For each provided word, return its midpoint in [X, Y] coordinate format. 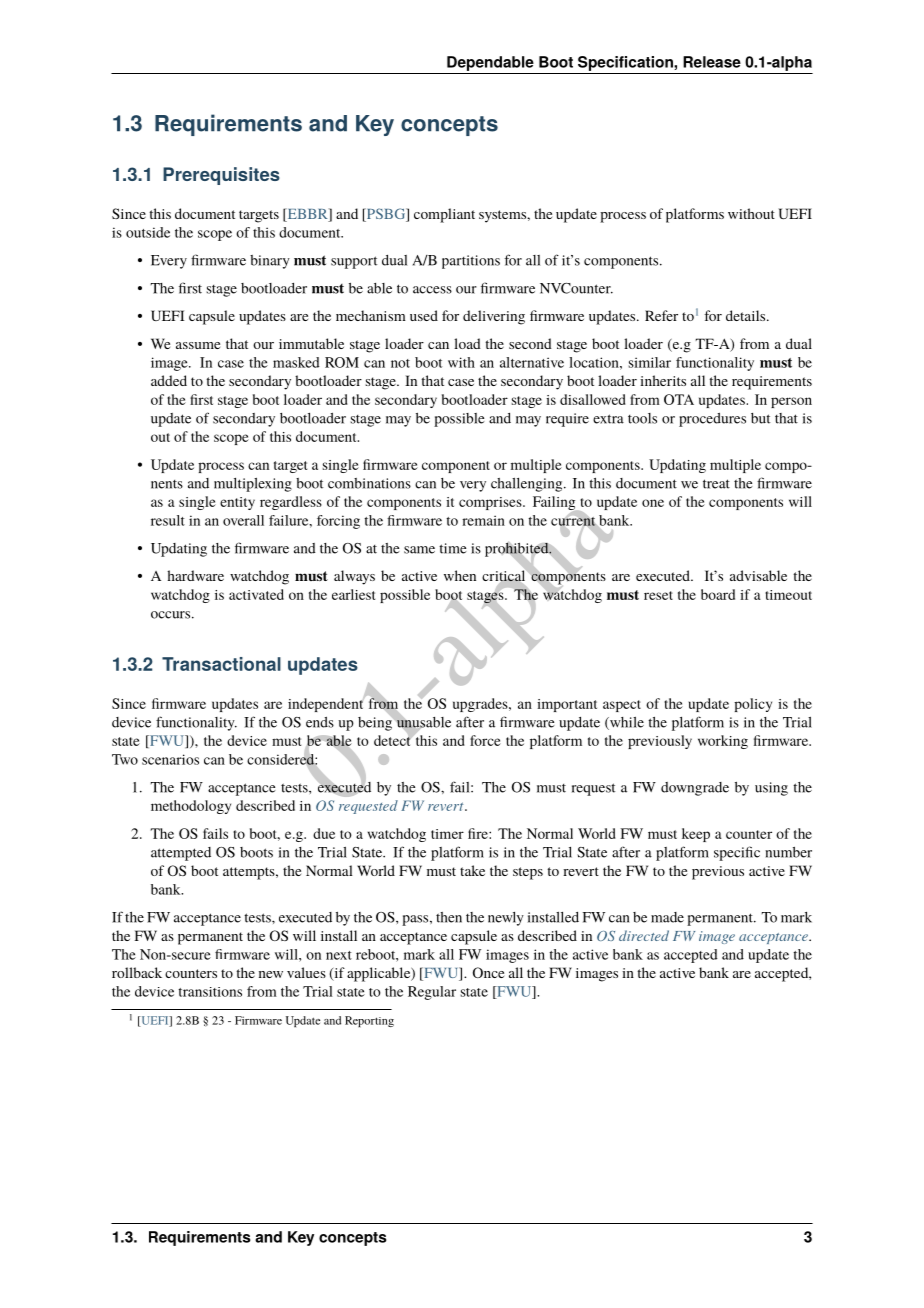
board [718, 594]
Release [712, 62]
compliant [444, 215]
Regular [432, 993]
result [168, 520]
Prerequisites [221, 176]
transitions [210, 992]
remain [483, 520]
